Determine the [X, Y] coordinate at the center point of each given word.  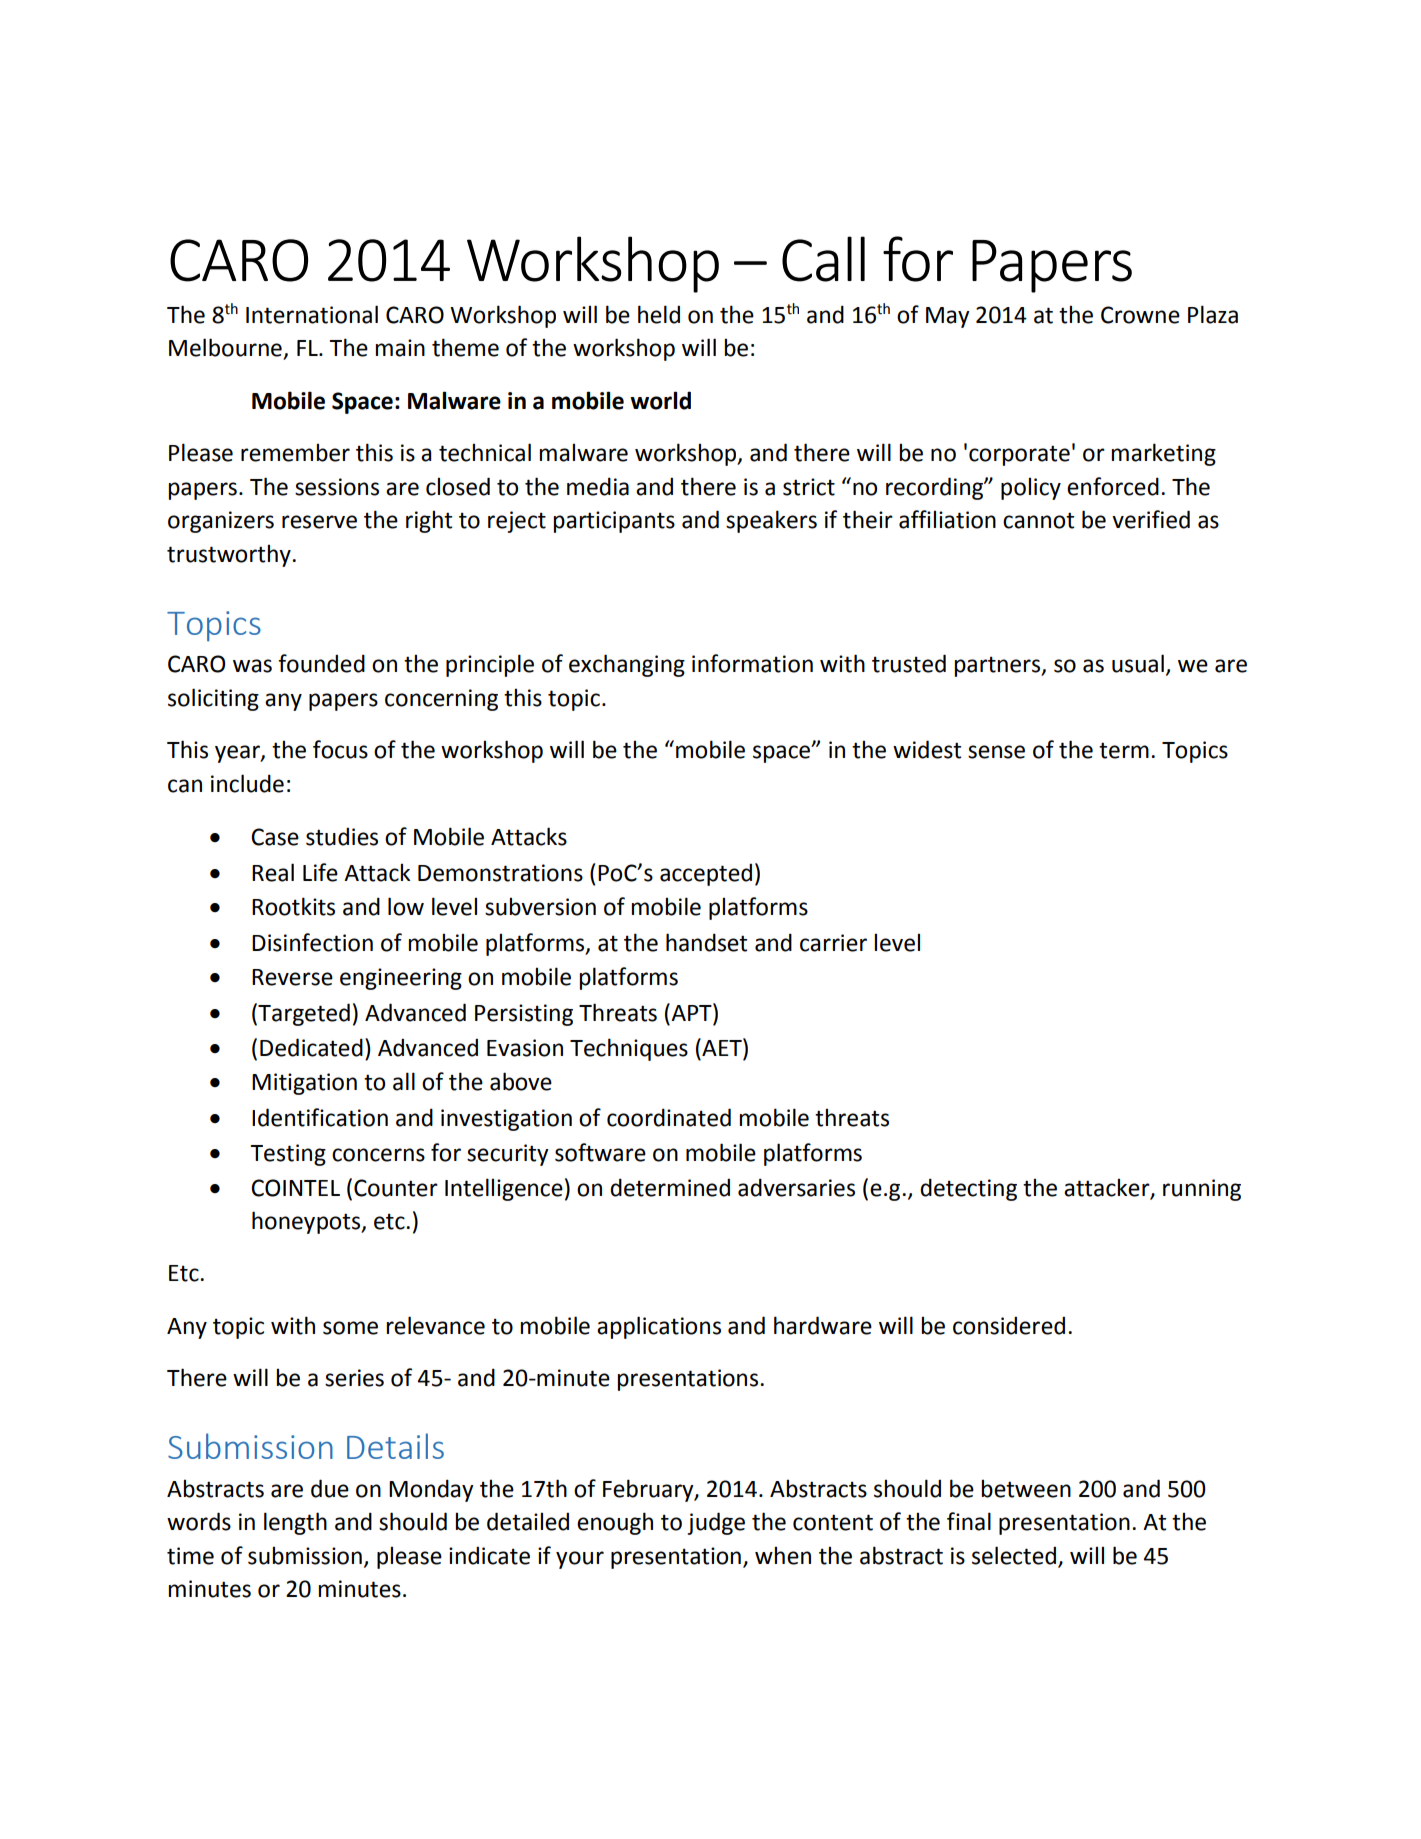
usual [1138, 663]
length [295, 1523]
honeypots [307, 1222]
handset [706, 942]
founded [321, 663]
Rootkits [293, 906]
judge [716, 1523]
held [659, 314]
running [1202, 1190]
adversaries [796, 1187]
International [312, 314]
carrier [833, 943]
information [752, 663]
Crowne [1140, 315]
